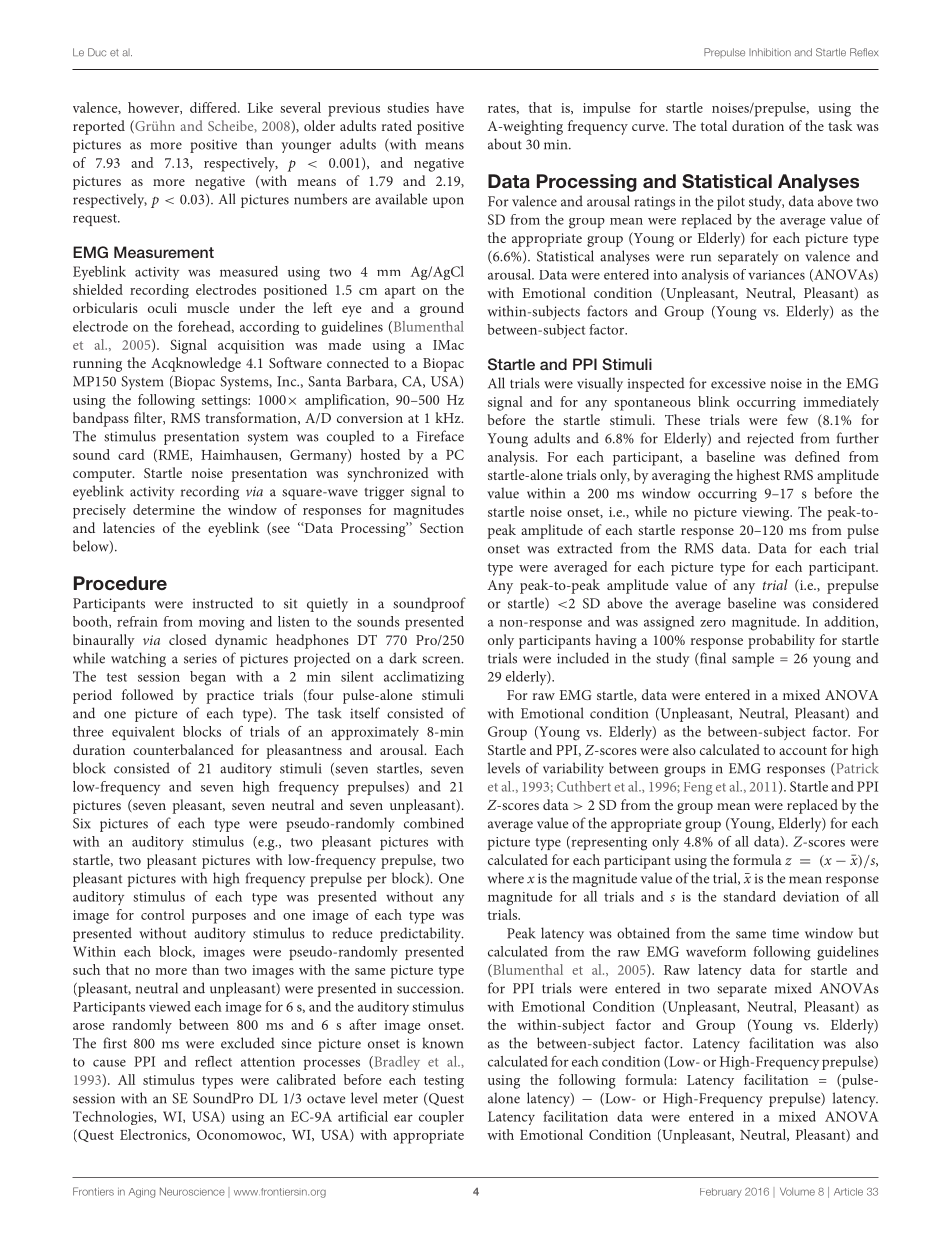  Describe the element at coordinates (749, 896) in the document. I see `standard` at that location.
